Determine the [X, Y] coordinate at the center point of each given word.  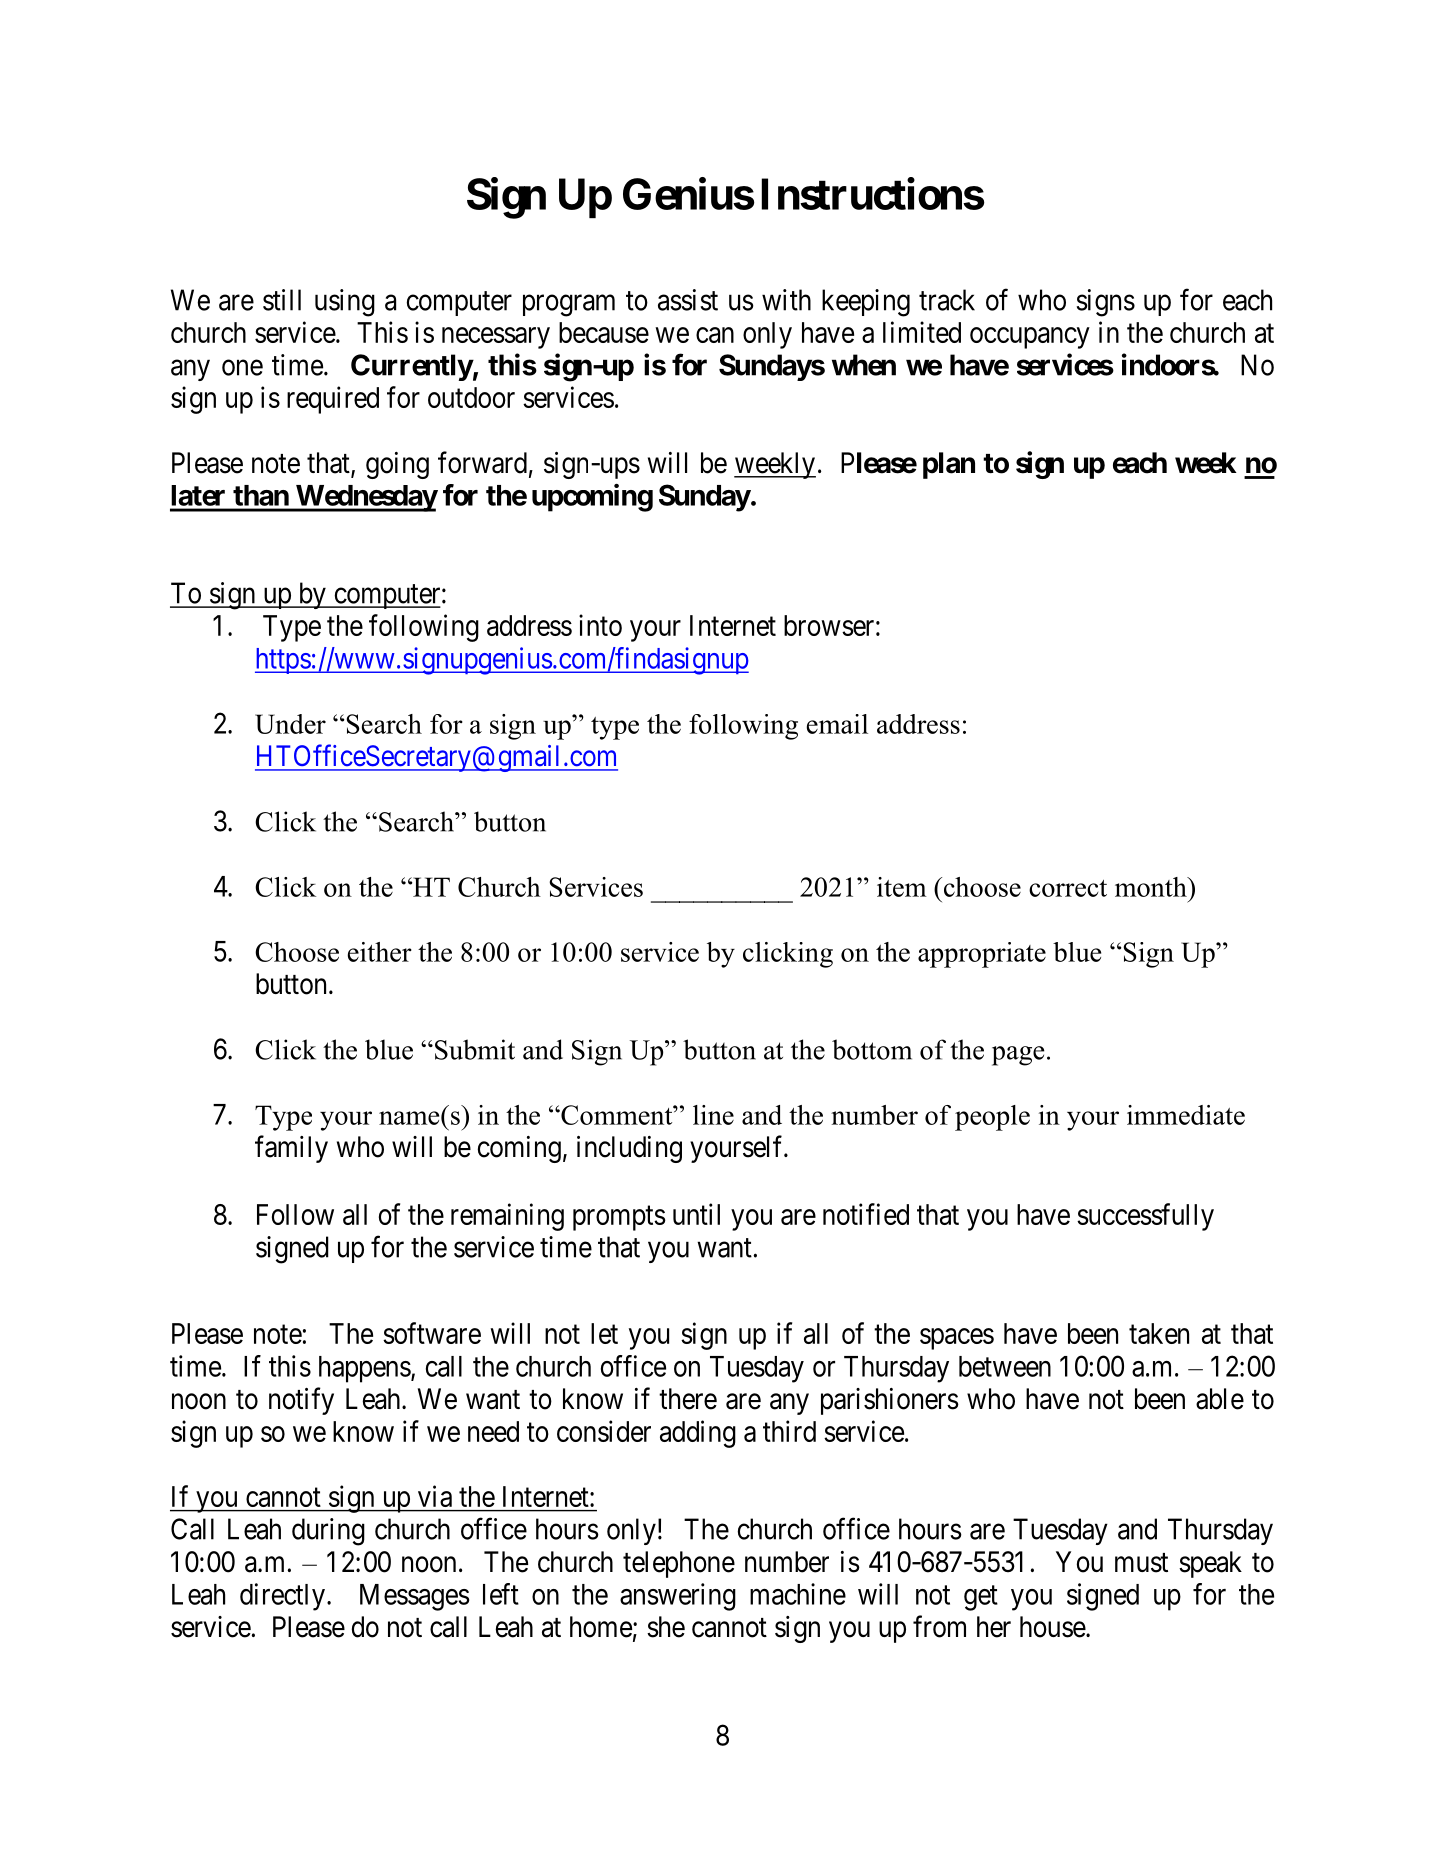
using [345, 303]
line [713, 1115]
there [688, 1399]
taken [1159, 1333]
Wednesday [366, 498]
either [380, 952]
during [328, 1532]
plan [949, 465]
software [432, 1333]
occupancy [1030, 338]
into [600, 625]
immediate [1186, 1115]
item [902, 887]
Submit [475, 1049]
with [786, 300]
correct [1068, 888]
